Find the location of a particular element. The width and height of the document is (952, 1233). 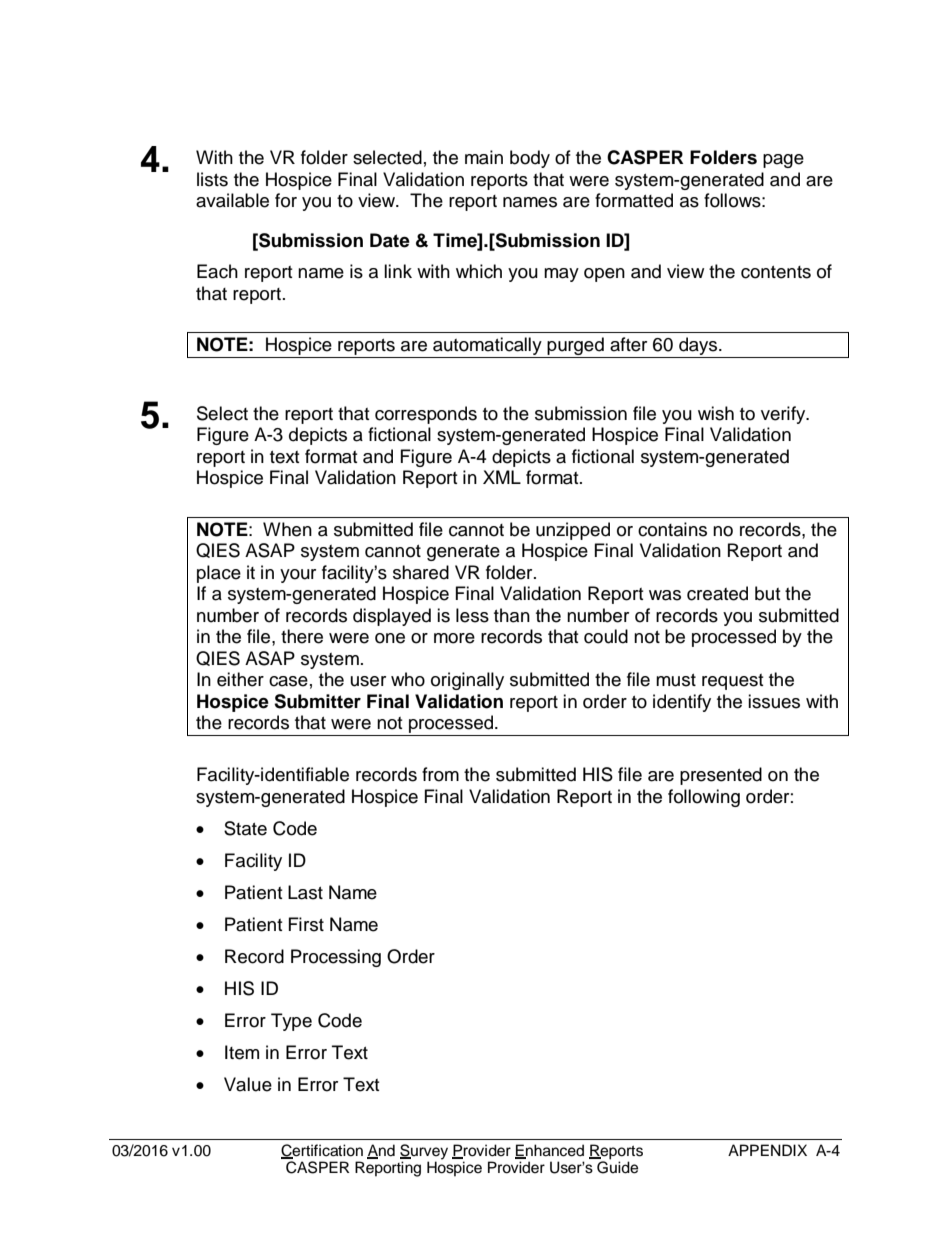

main is located at coordinates (484, 157).
